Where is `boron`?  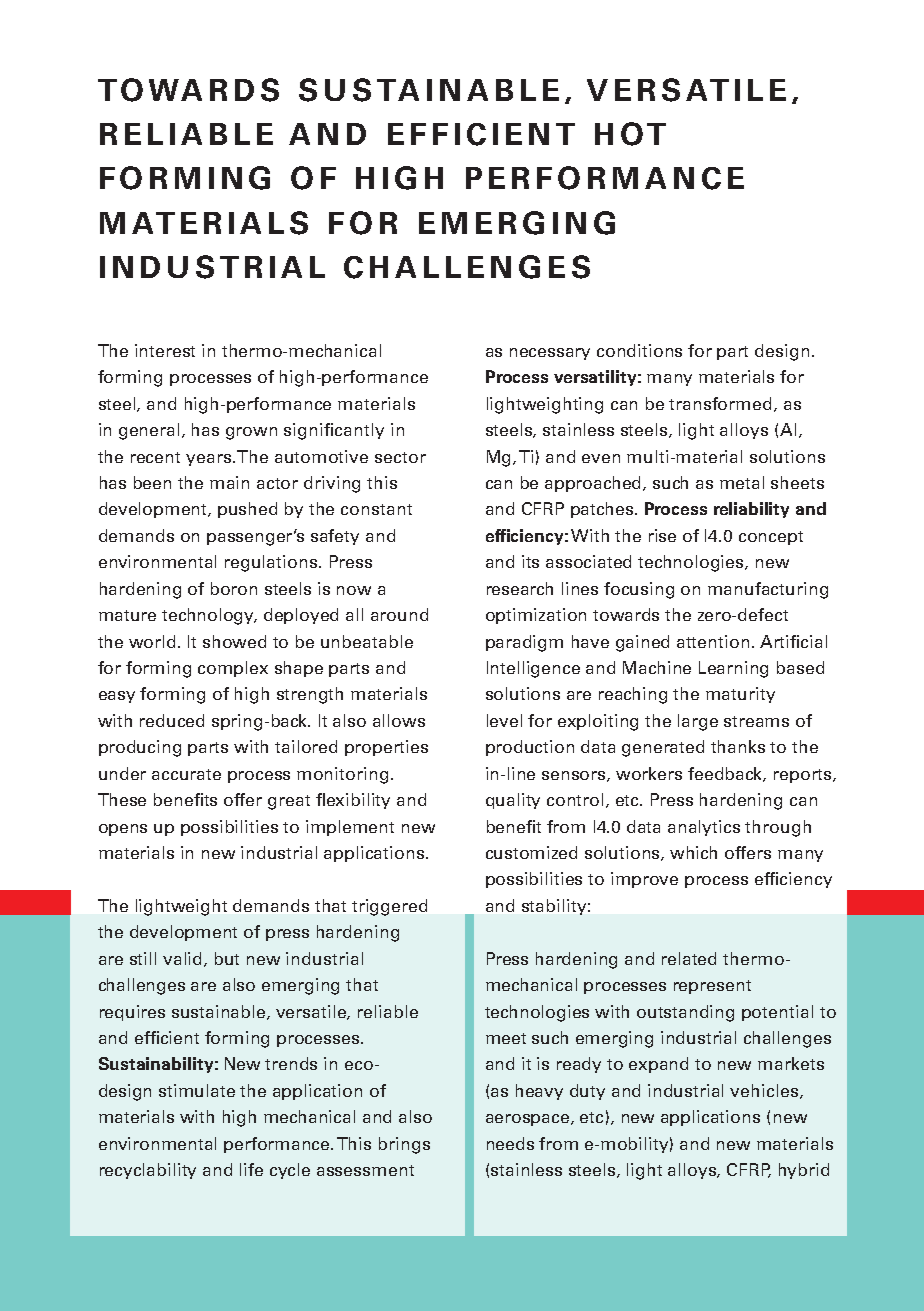 boron is located at coordinates (234, 588).
